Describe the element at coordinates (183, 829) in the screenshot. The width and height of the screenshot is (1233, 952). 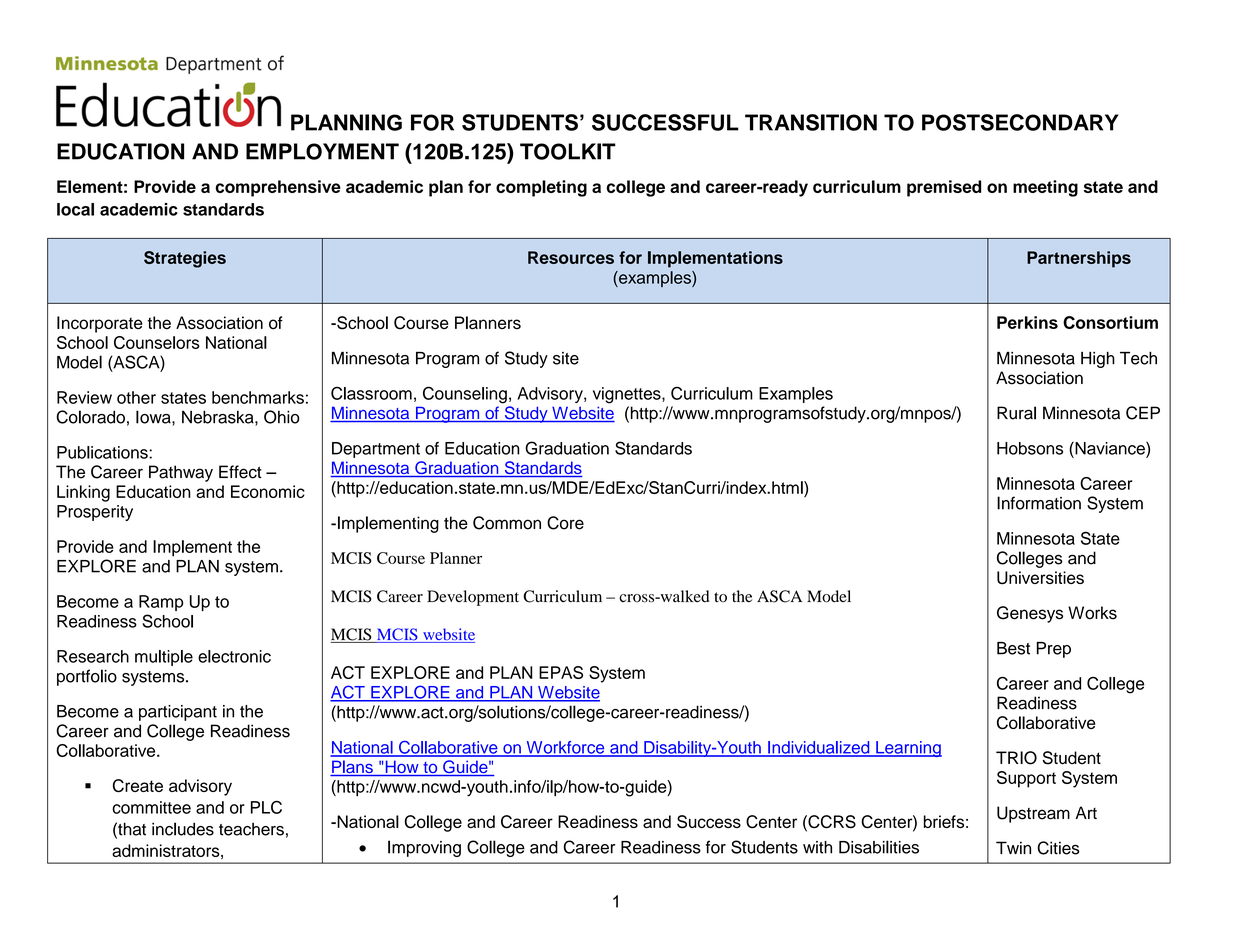
I see `includes` at that location.
